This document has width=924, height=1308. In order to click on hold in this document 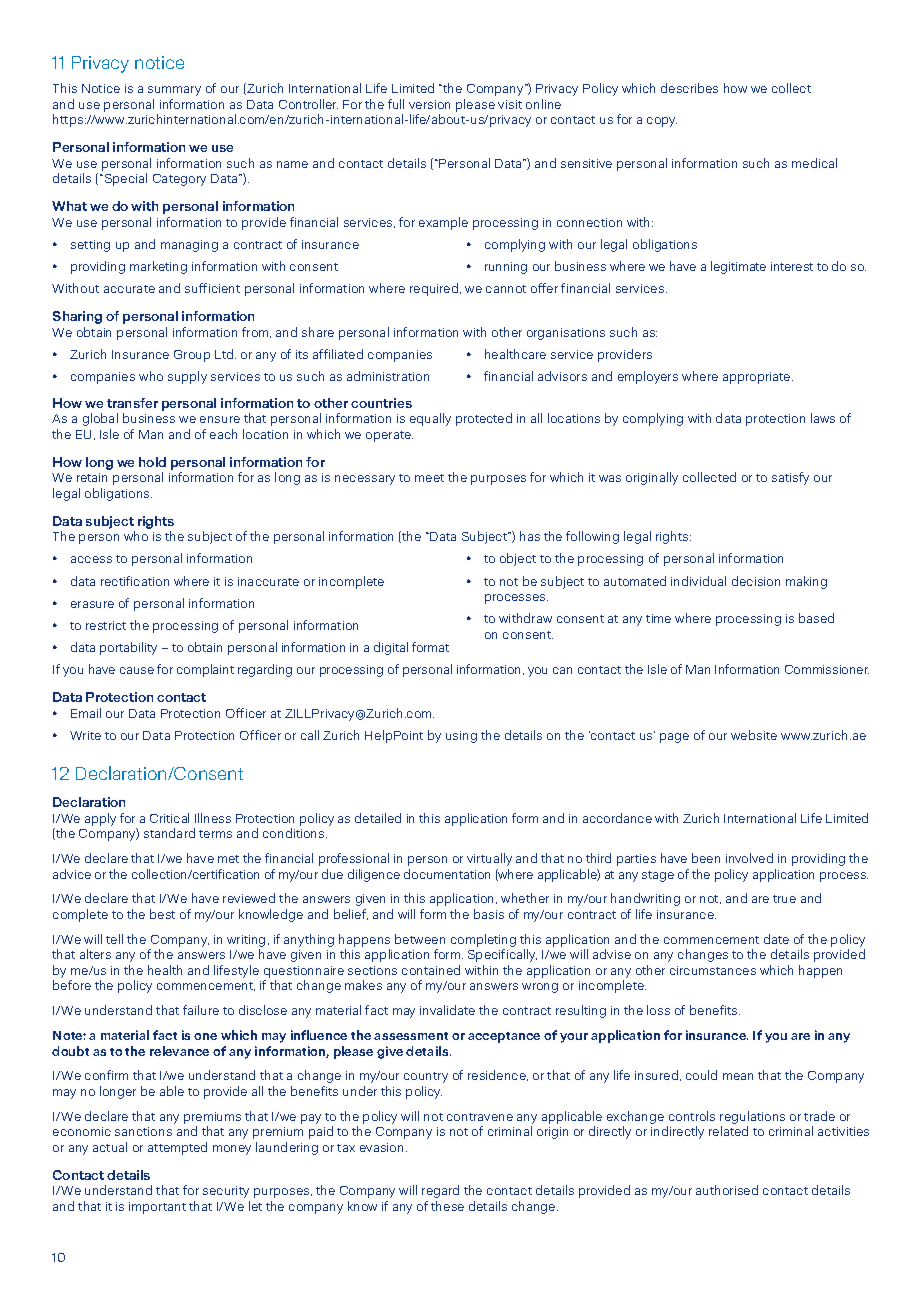, I will do `click(152, 462)`.
